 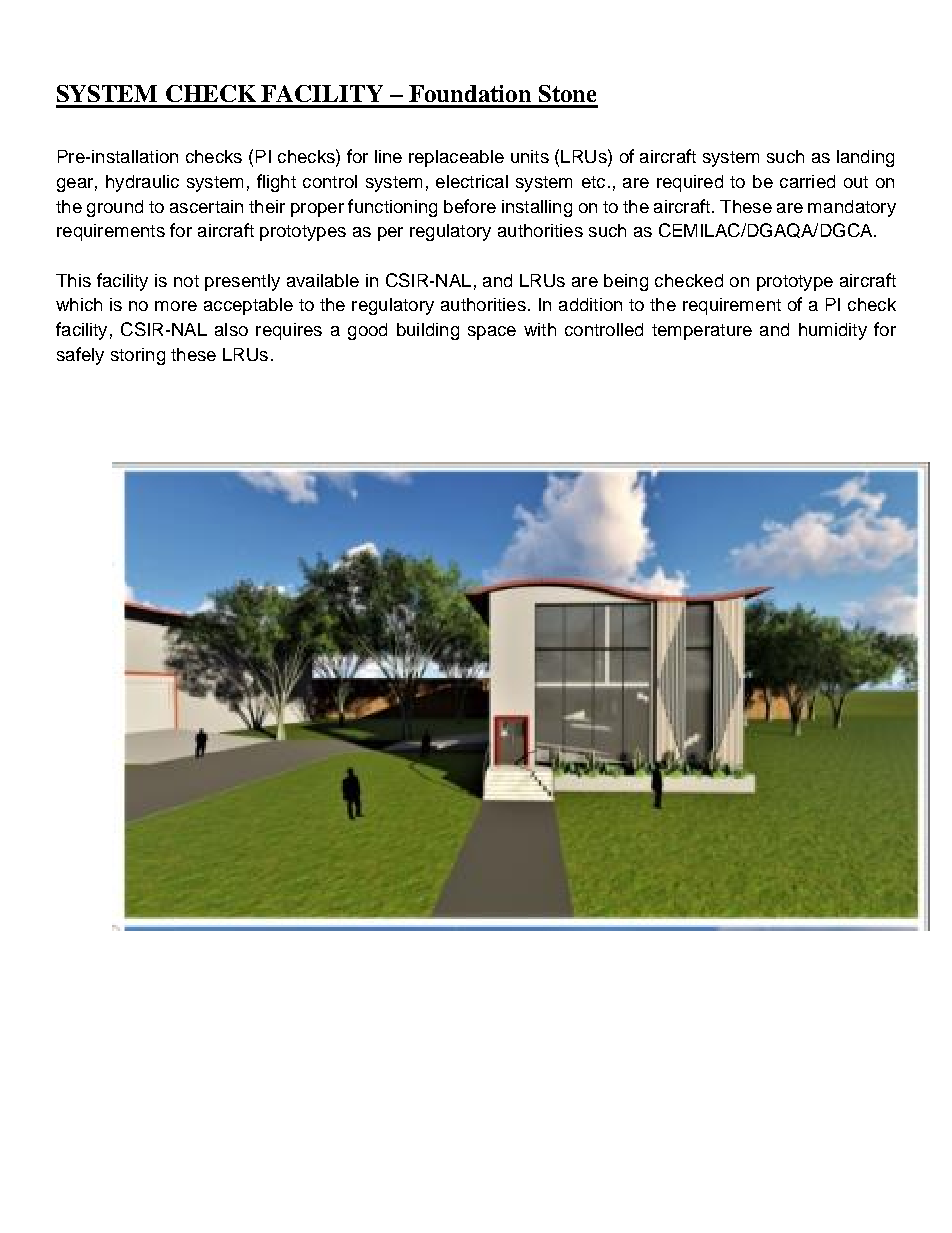 What do you see at coordinates (138, 356) in the screenshot?
I see `storing` at bounding box center [138, 356].
